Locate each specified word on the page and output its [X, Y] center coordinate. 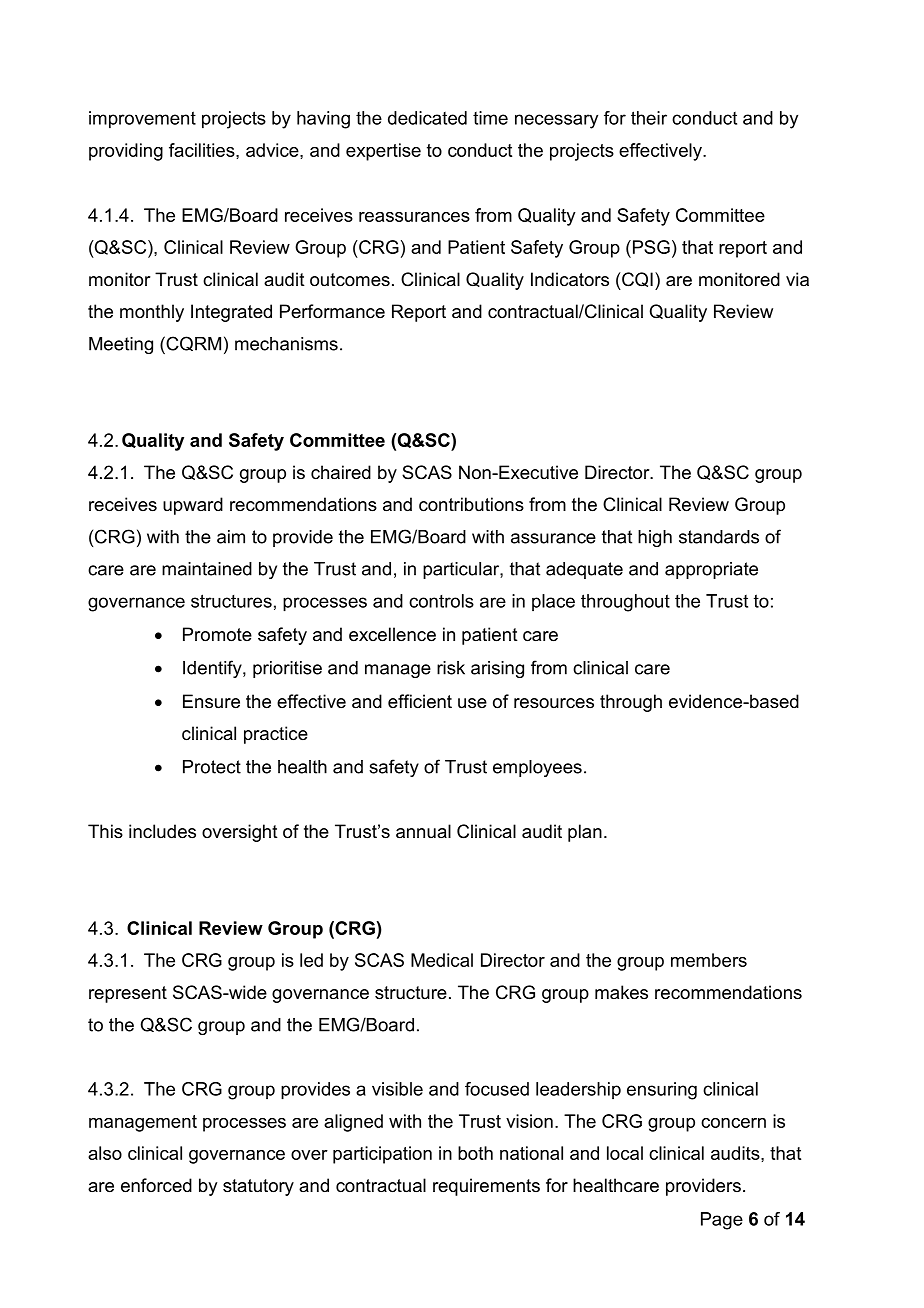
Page [722, 1221]
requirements [486, 1187]
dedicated [427, 118]
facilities [203, 150]
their [649, 118]
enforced [156, 1185]
